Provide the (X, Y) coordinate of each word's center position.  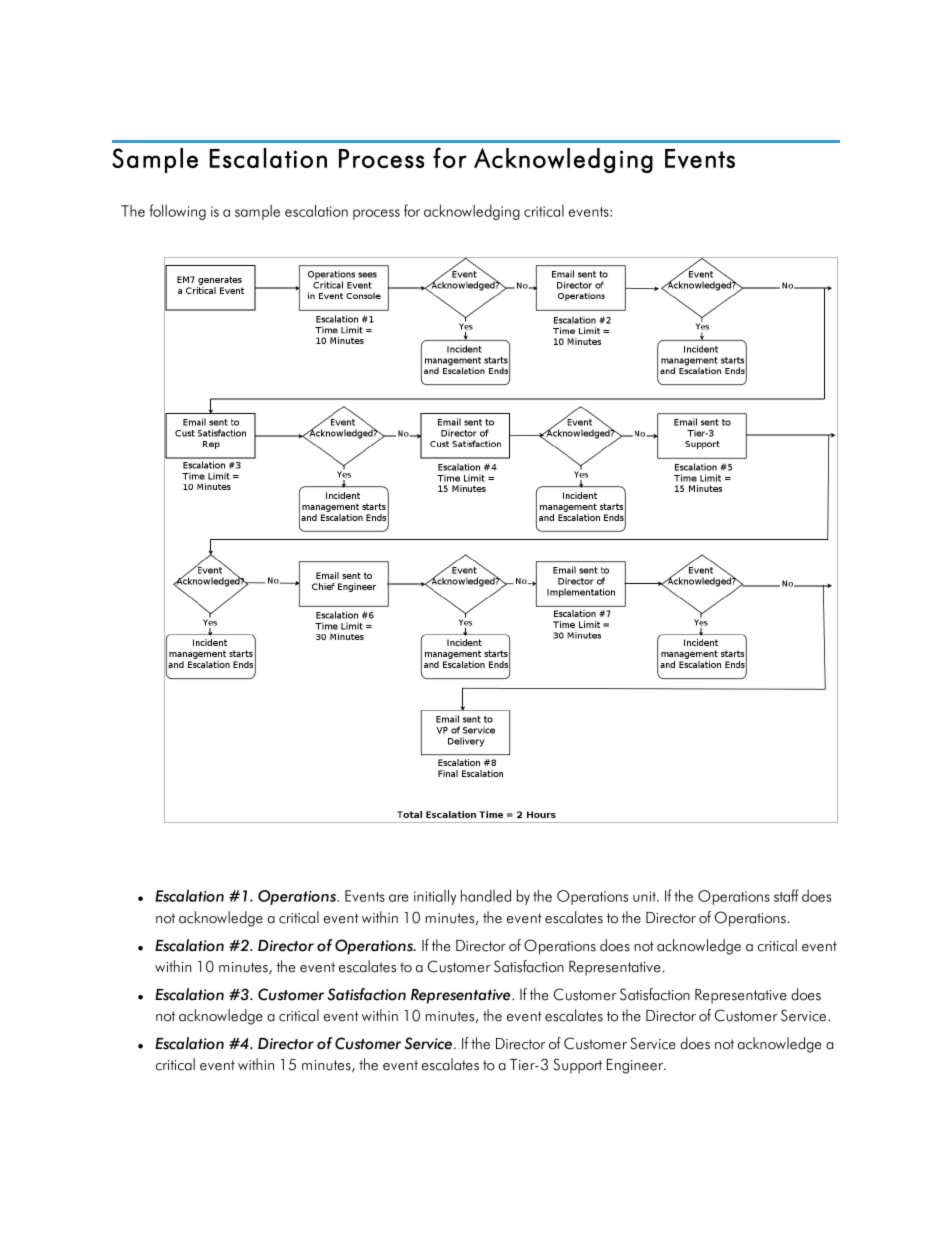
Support (577, 1066)
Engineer (636, 1066)
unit (645, 896)
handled (486, 895)
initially (435, 897)
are (399, 898)
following (177, 212)
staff (786, 895)
